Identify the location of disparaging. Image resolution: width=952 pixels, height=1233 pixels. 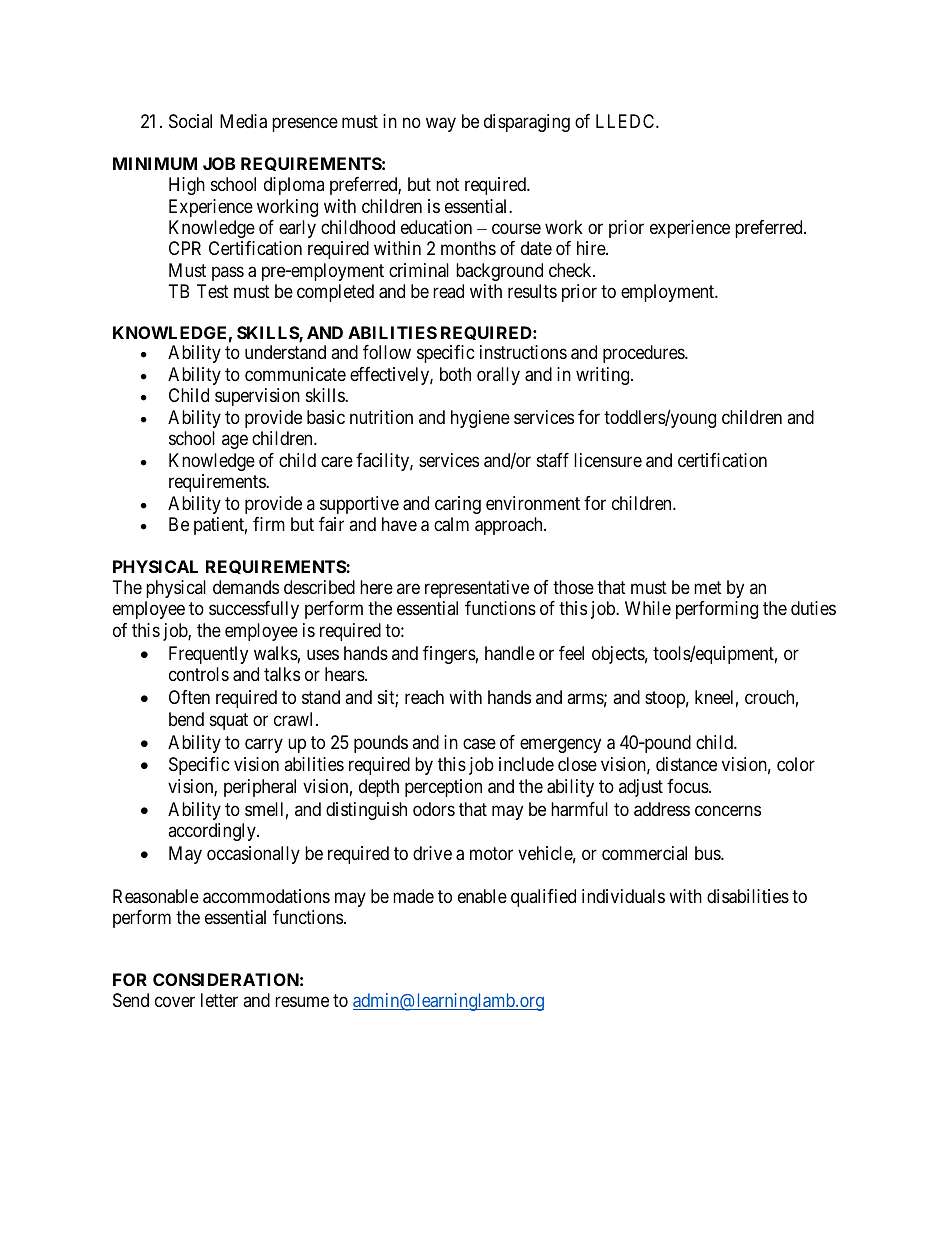
(527, 123).
